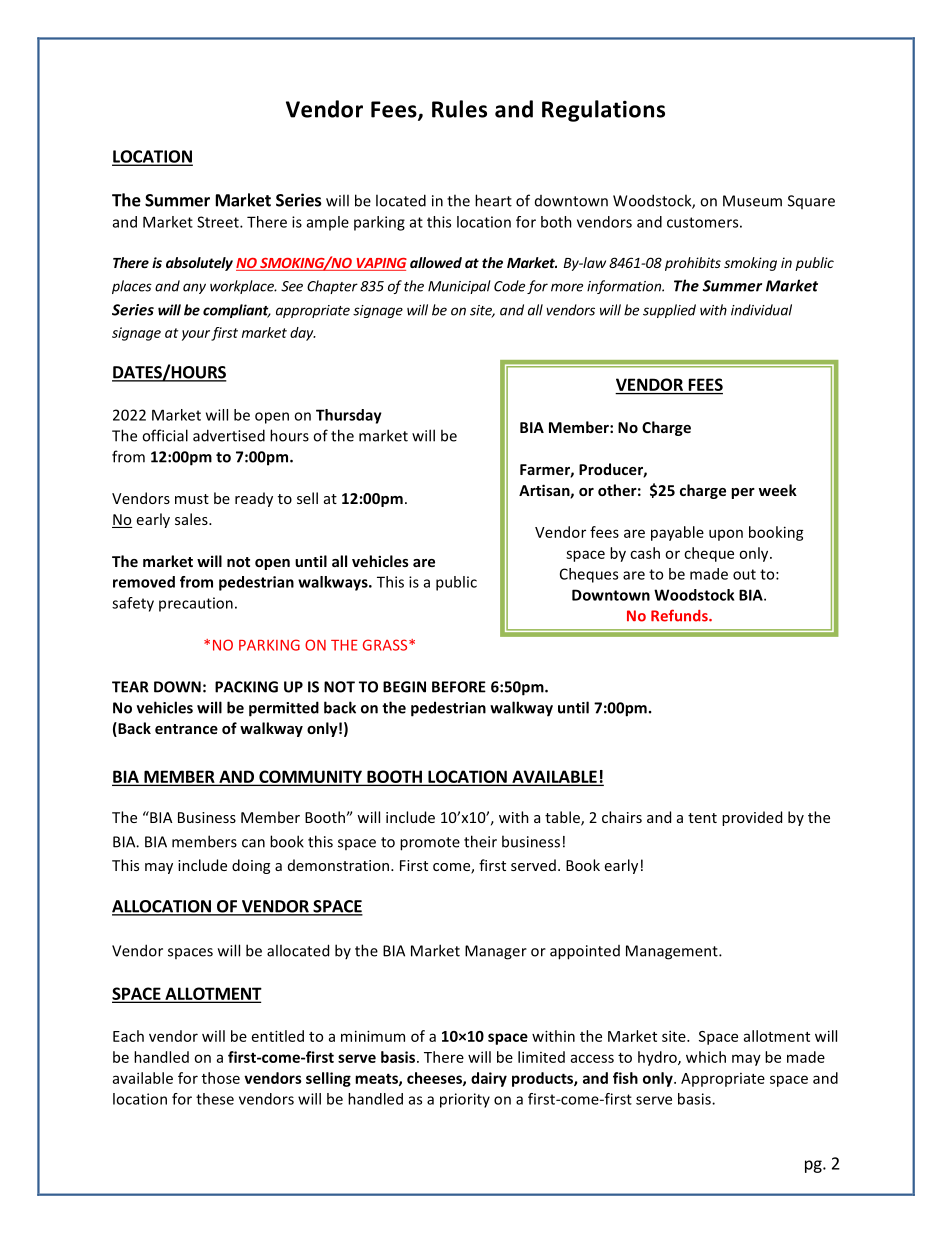 The width and height of the image is (952, 1233). What do you see at coordinates (219, 222) in the image?
I see `Street` at bounding box center [219, 222].
